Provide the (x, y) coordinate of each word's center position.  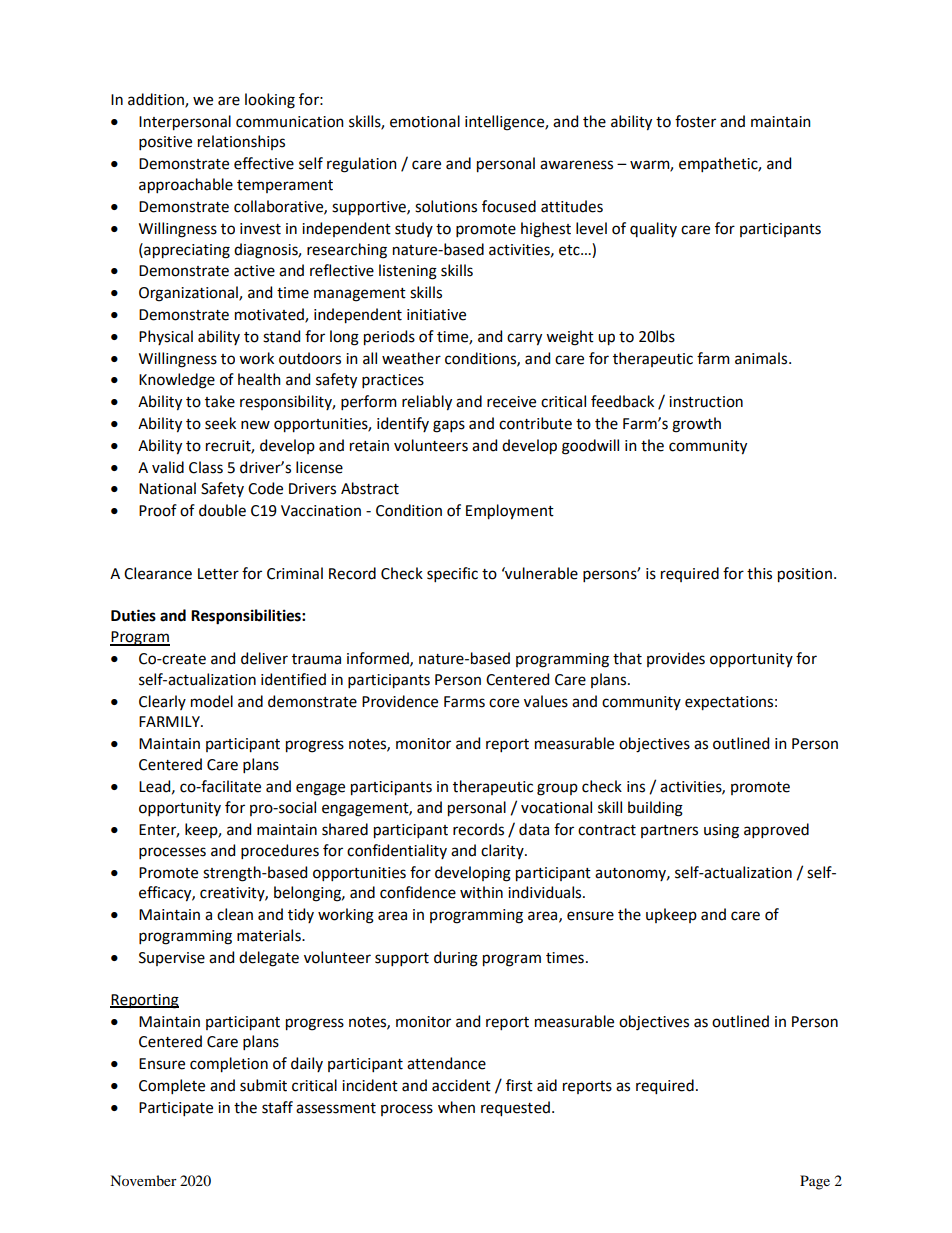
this (759, 573)
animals (762, 358)
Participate (176, 1109)
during (456, 959)
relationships (241, 142)
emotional (425, 121)
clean (235, 914)
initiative (436, 315)
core (504, 703)
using (721, 831)
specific (452, 574)
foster (695, 121)
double (222, 510)
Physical (166, 337)
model (212, 701)
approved (776, 830)
